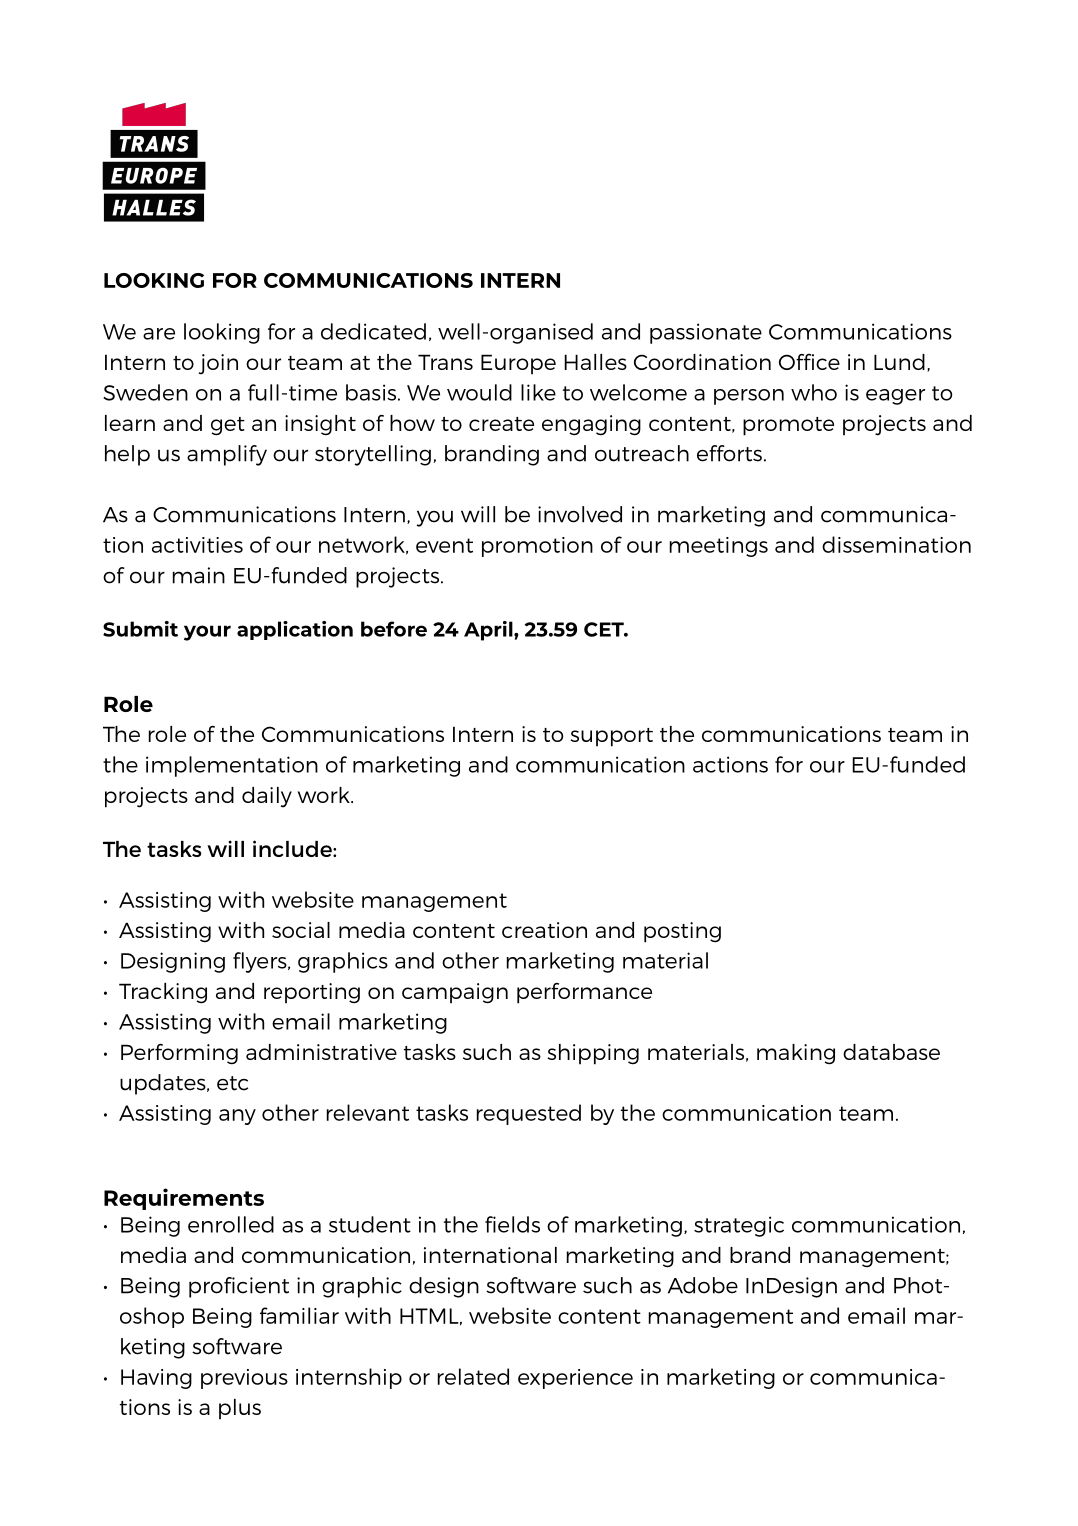 Image resolution: width=1078 pixels, height=1526 pixels. I want to click on Adobe, so click(703, 1285).
